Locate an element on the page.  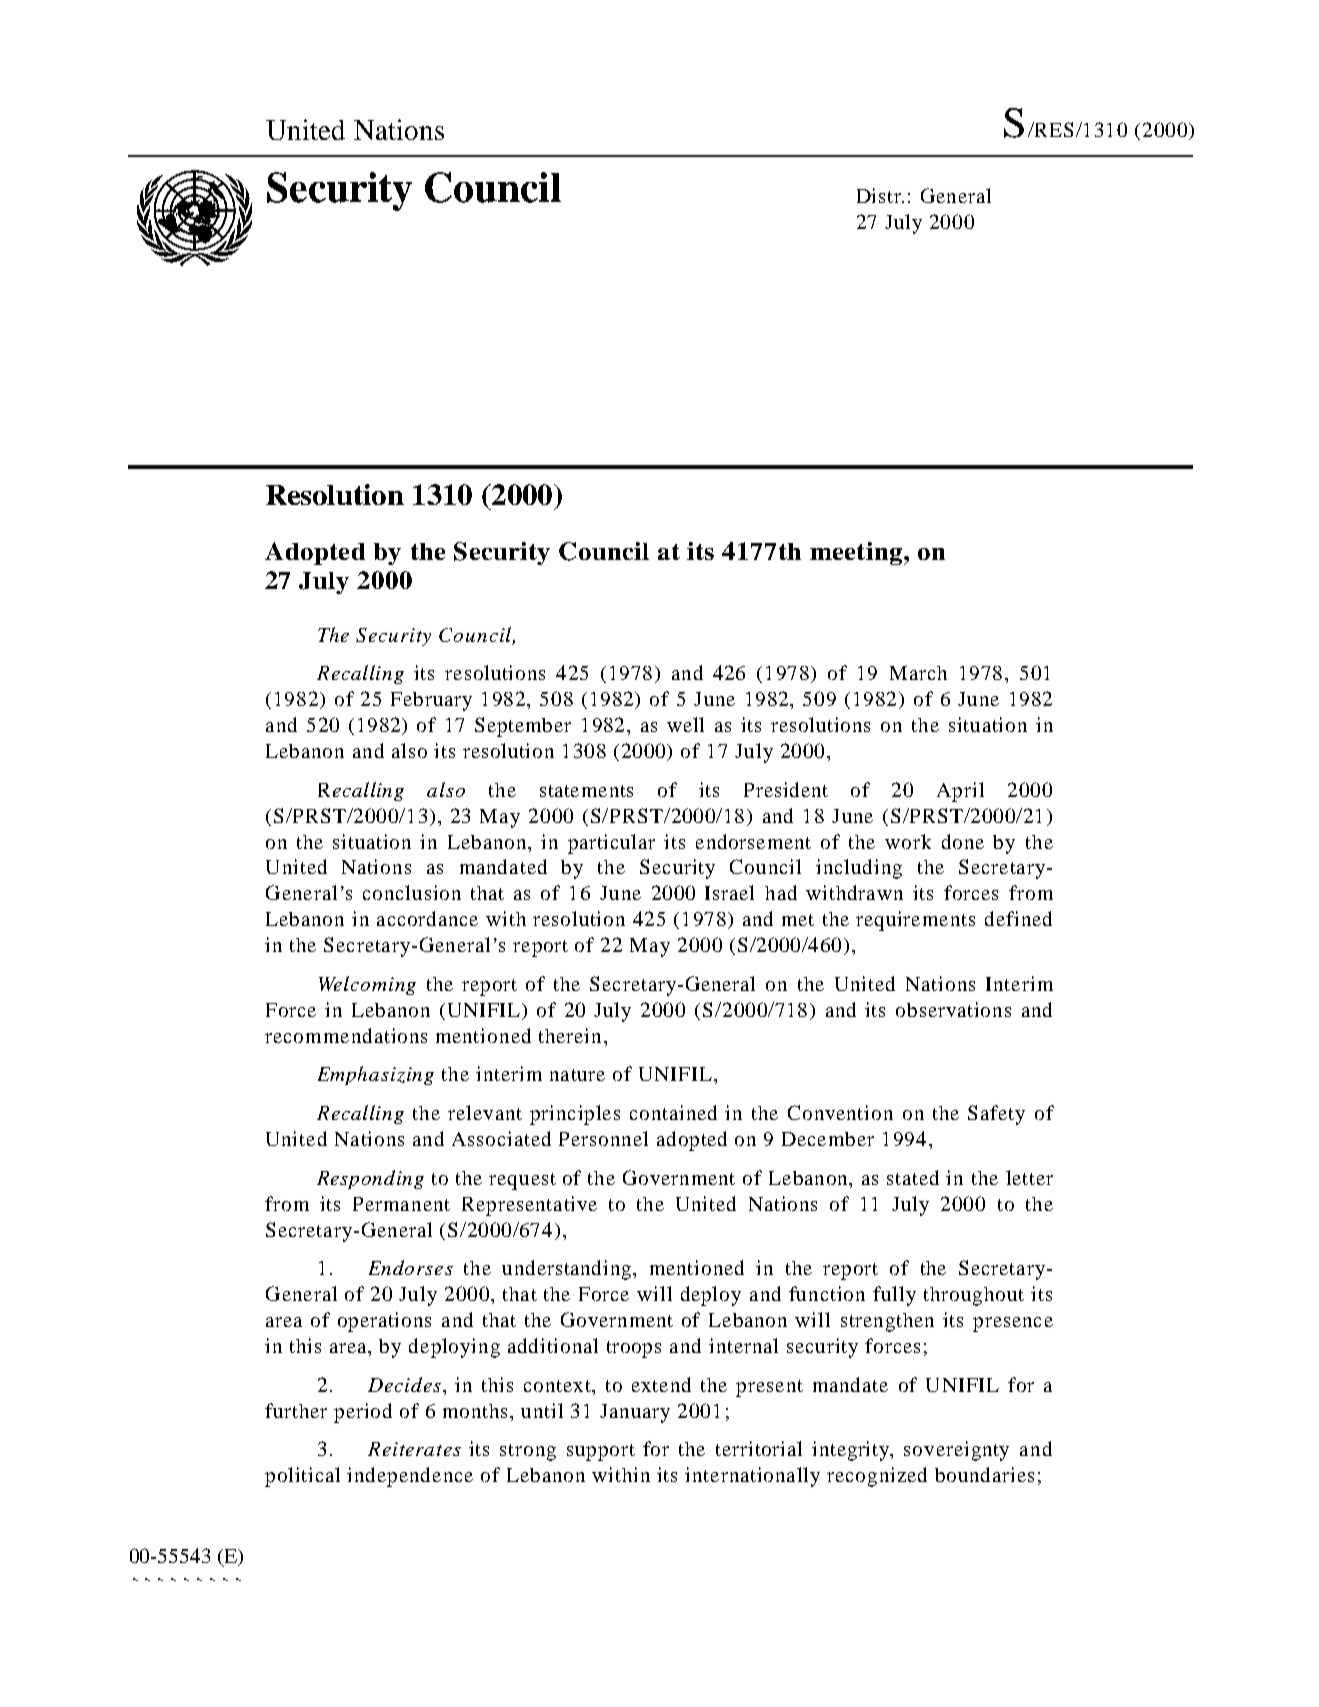
accordance is located at coordinates (427, 918).
